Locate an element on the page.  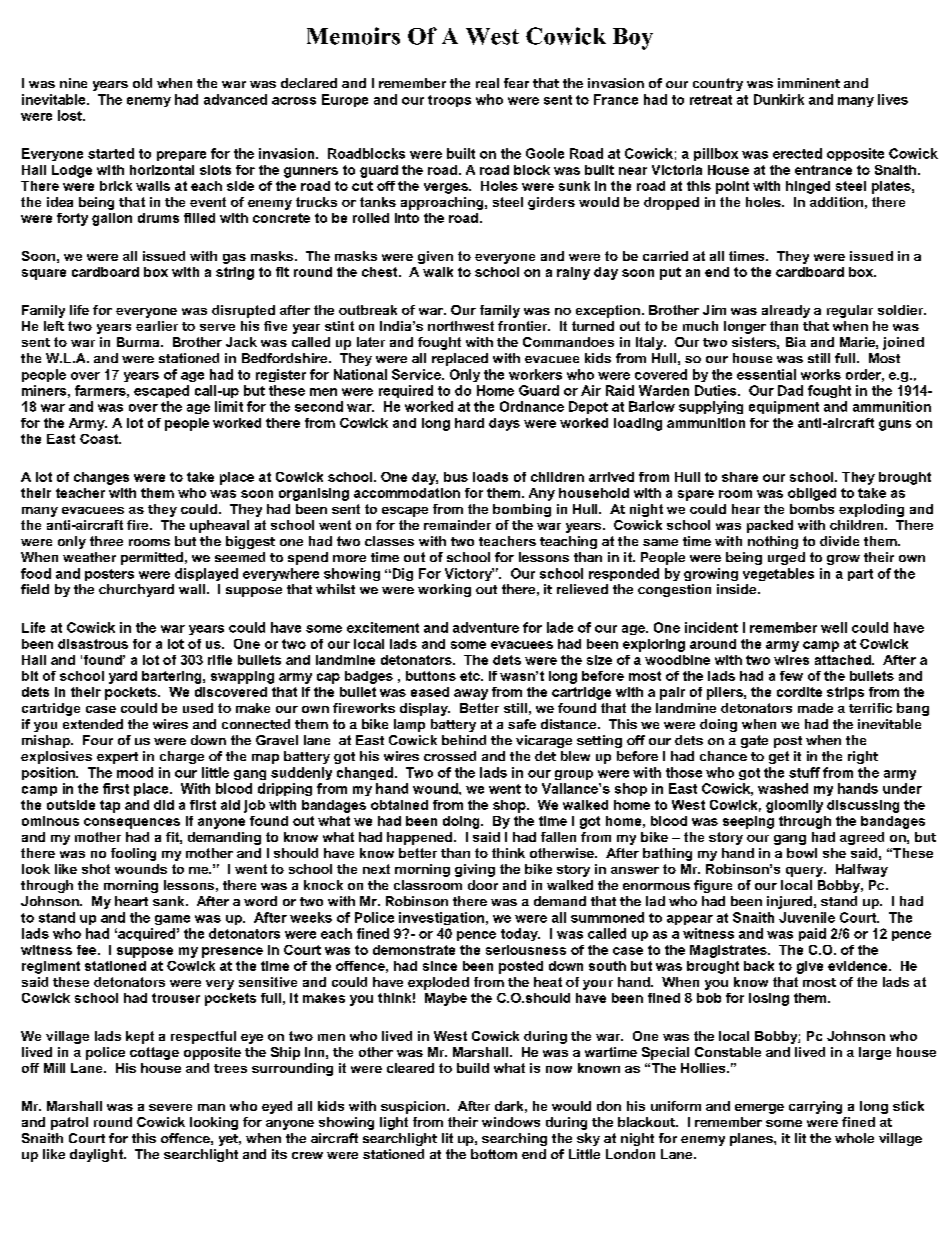
bowl is located at coordinates (802, 853).
